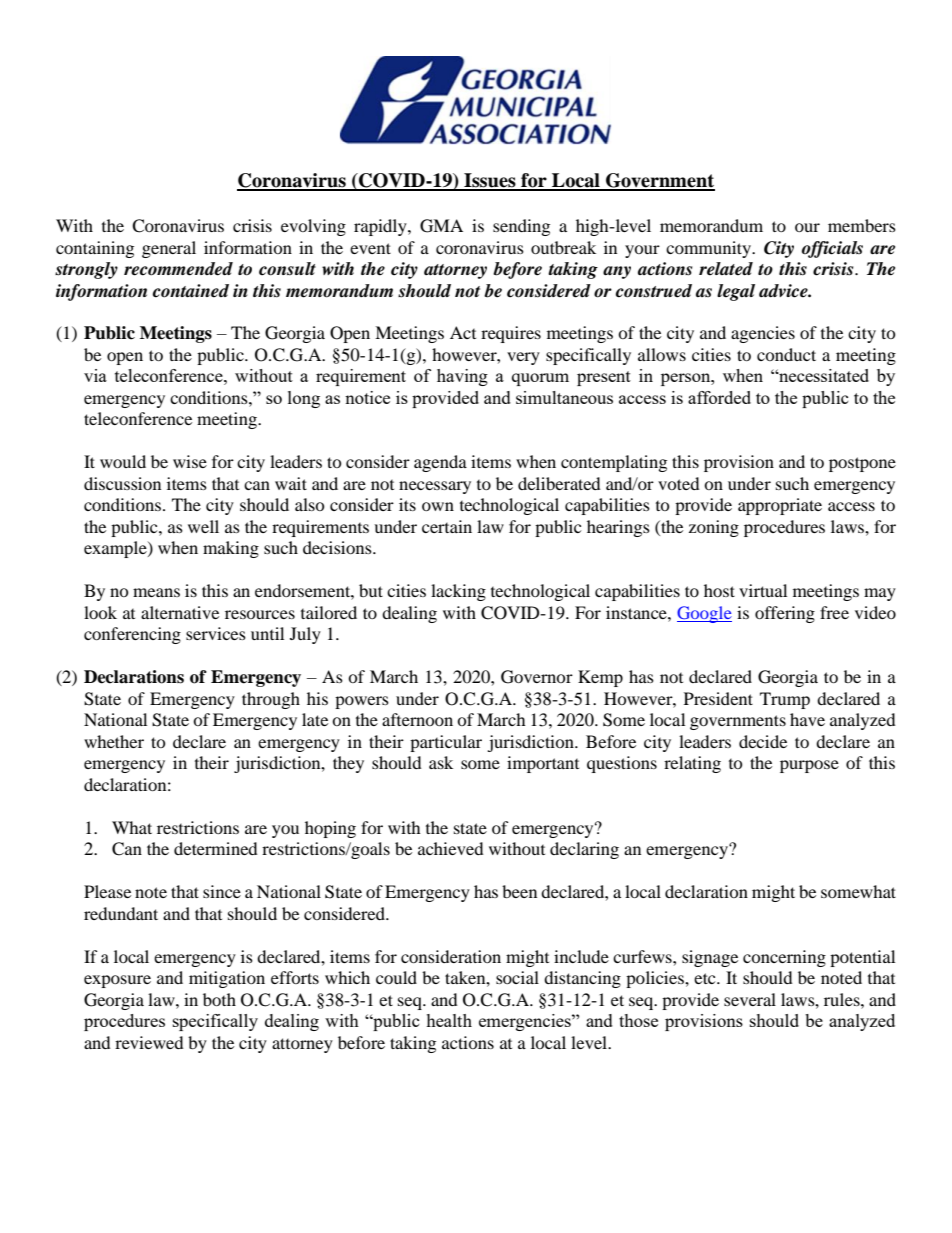 The width and height of the document is (952, 1233). Describe the element at coordinates (169, 249) in the document. I see `general` at that location.
